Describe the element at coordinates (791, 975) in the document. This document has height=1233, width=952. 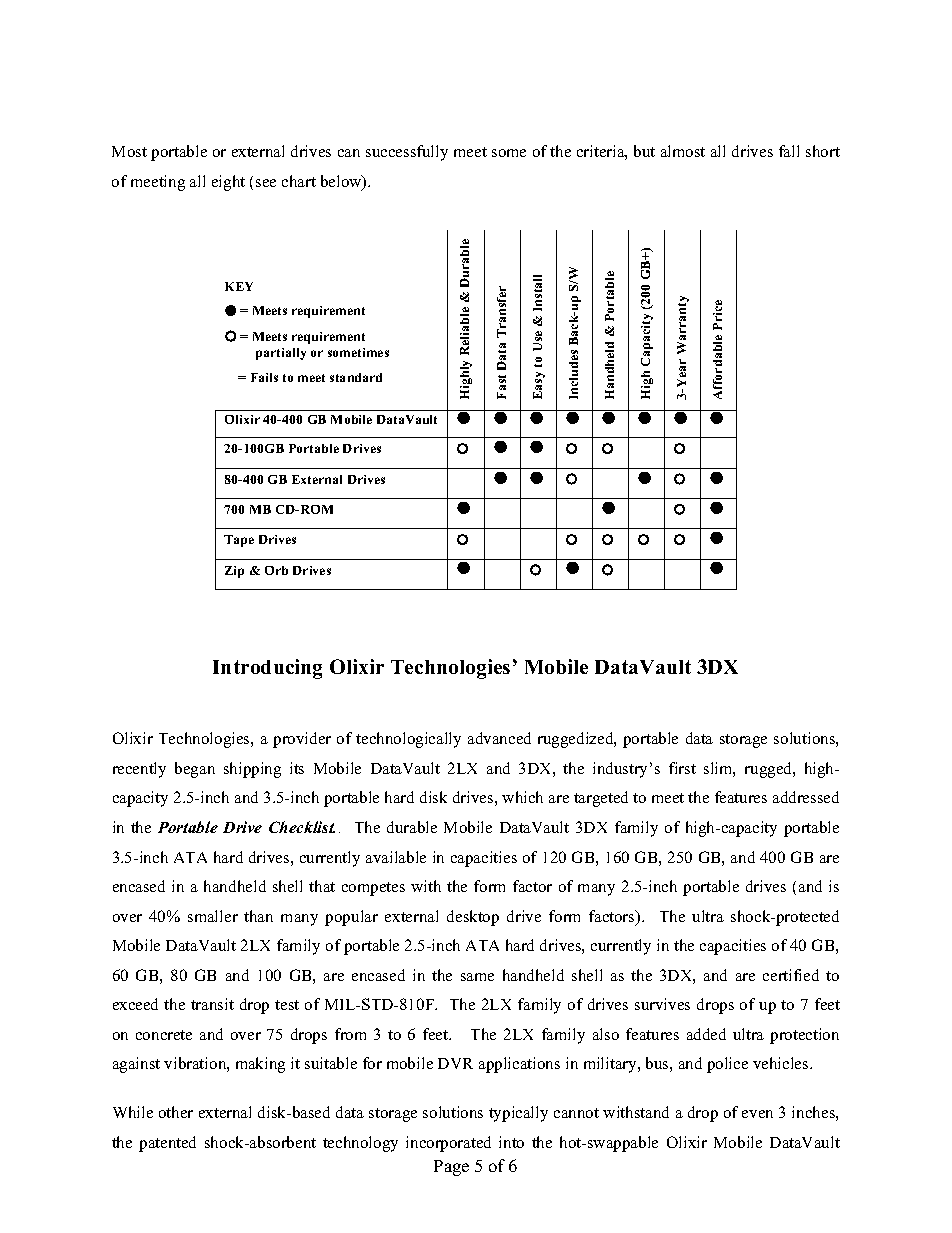
I see `certified` at that location.
